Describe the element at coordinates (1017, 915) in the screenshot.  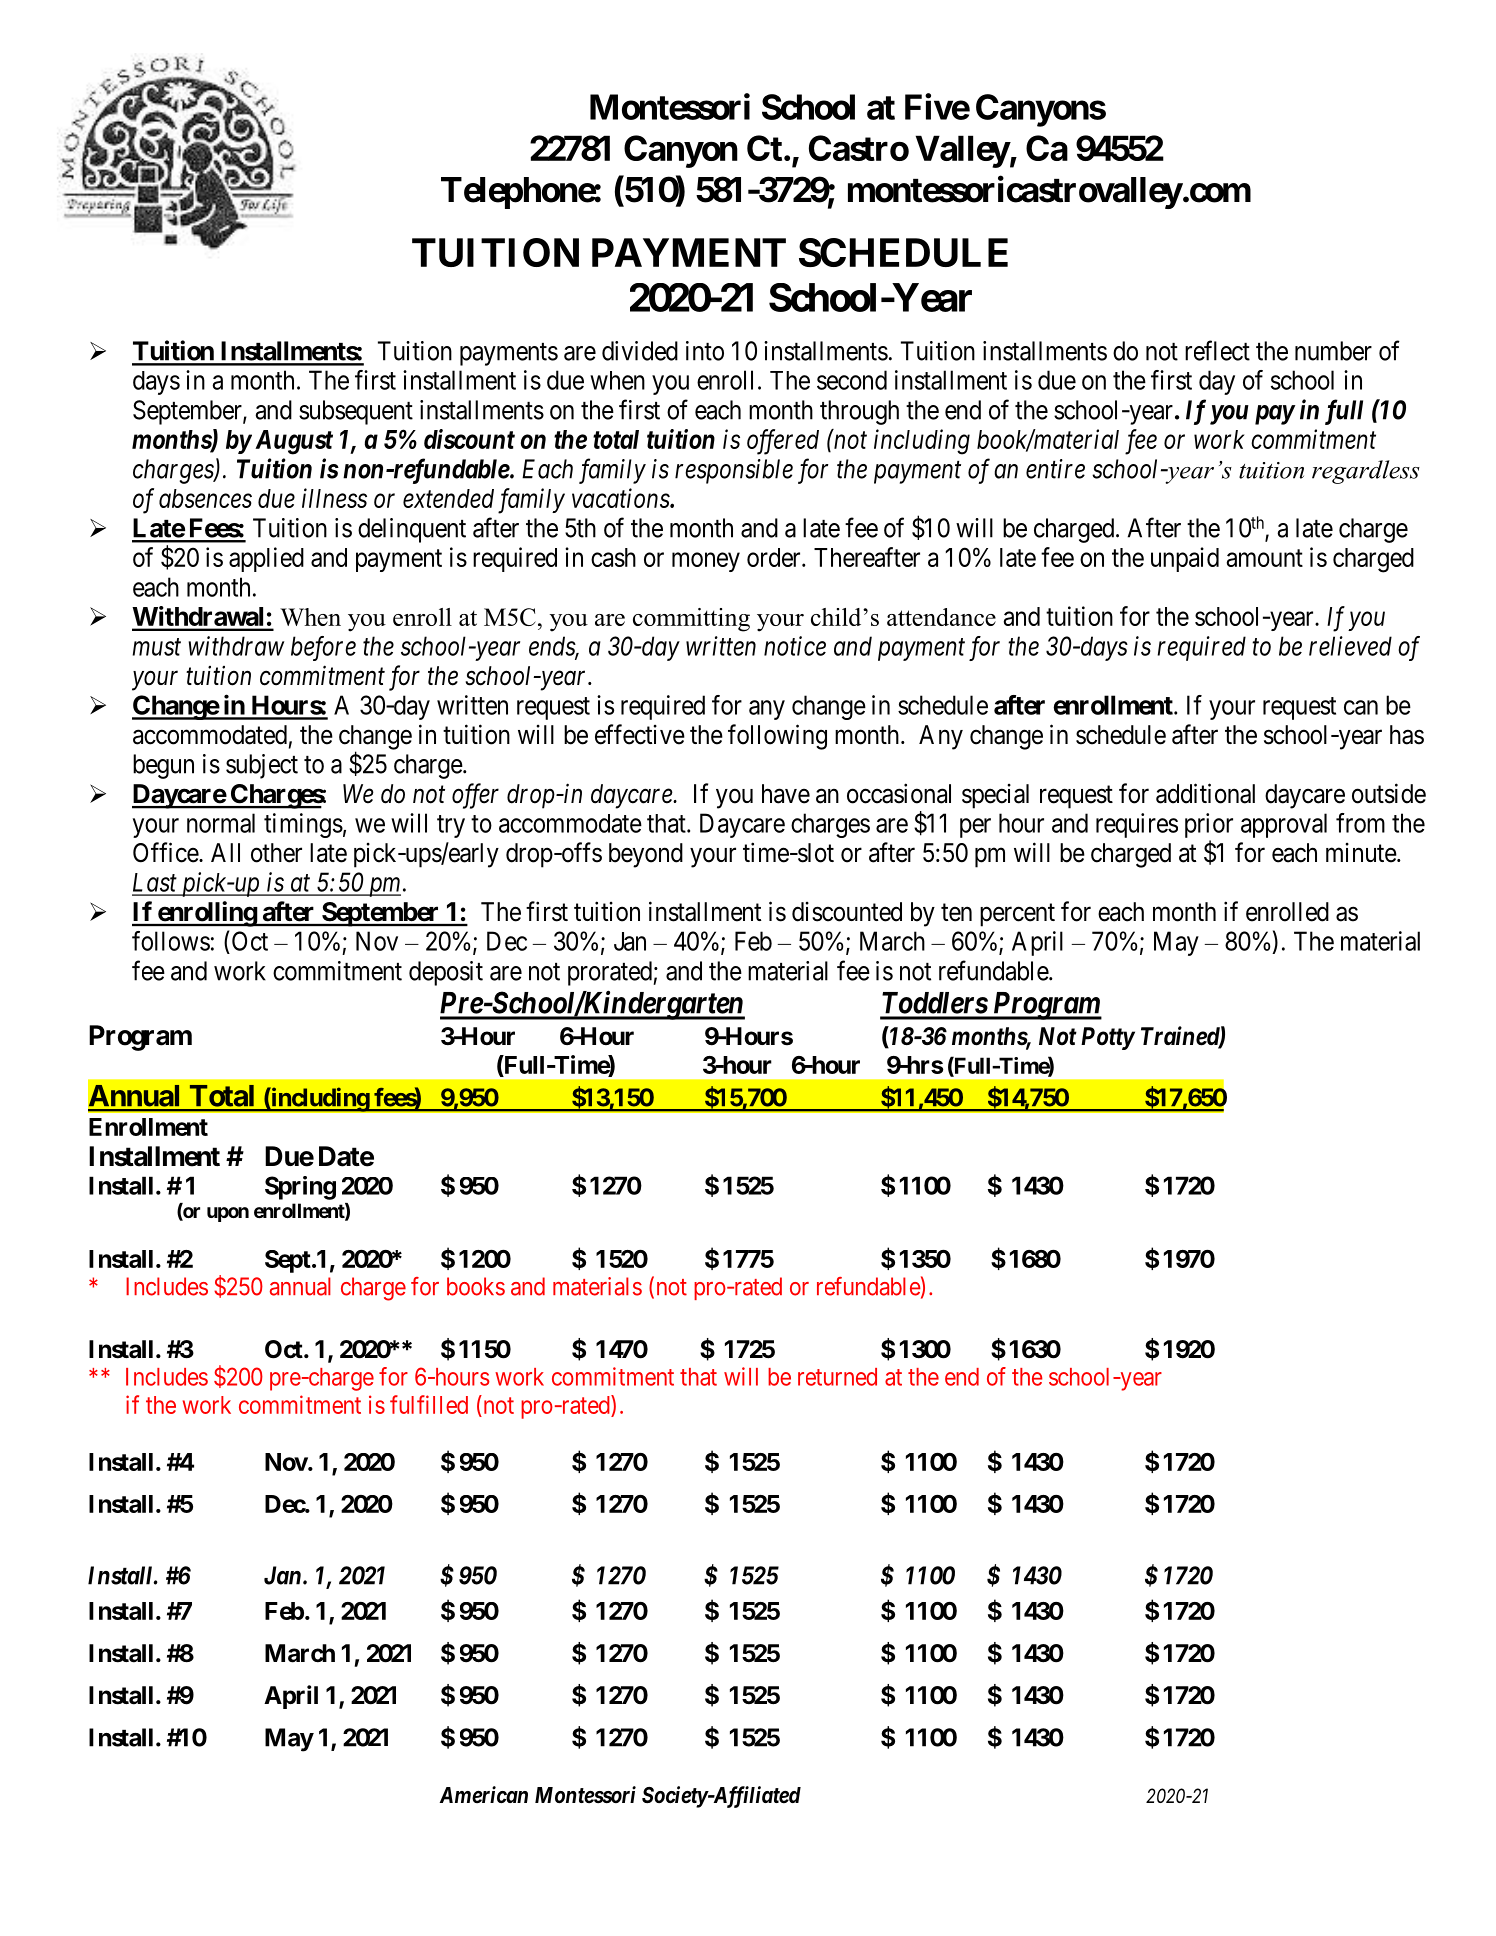
I see `percent` at that location.
